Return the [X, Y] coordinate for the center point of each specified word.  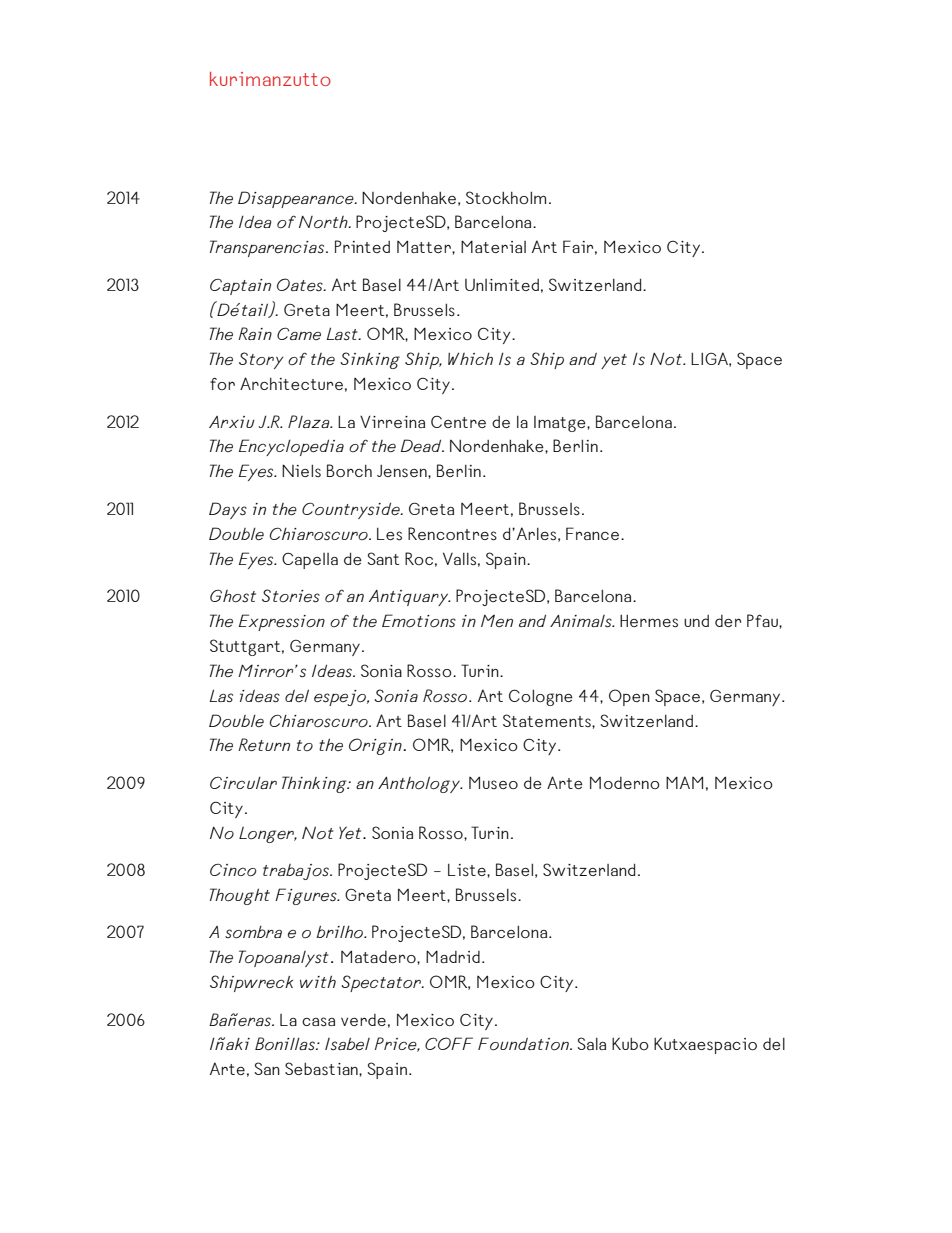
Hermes [649, 621]
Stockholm [506, 197]
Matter [425, 246]
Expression [282, 622]
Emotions [419, 621]
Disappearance [297, 199]
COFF [449, 1043]
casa [318, 1022]
